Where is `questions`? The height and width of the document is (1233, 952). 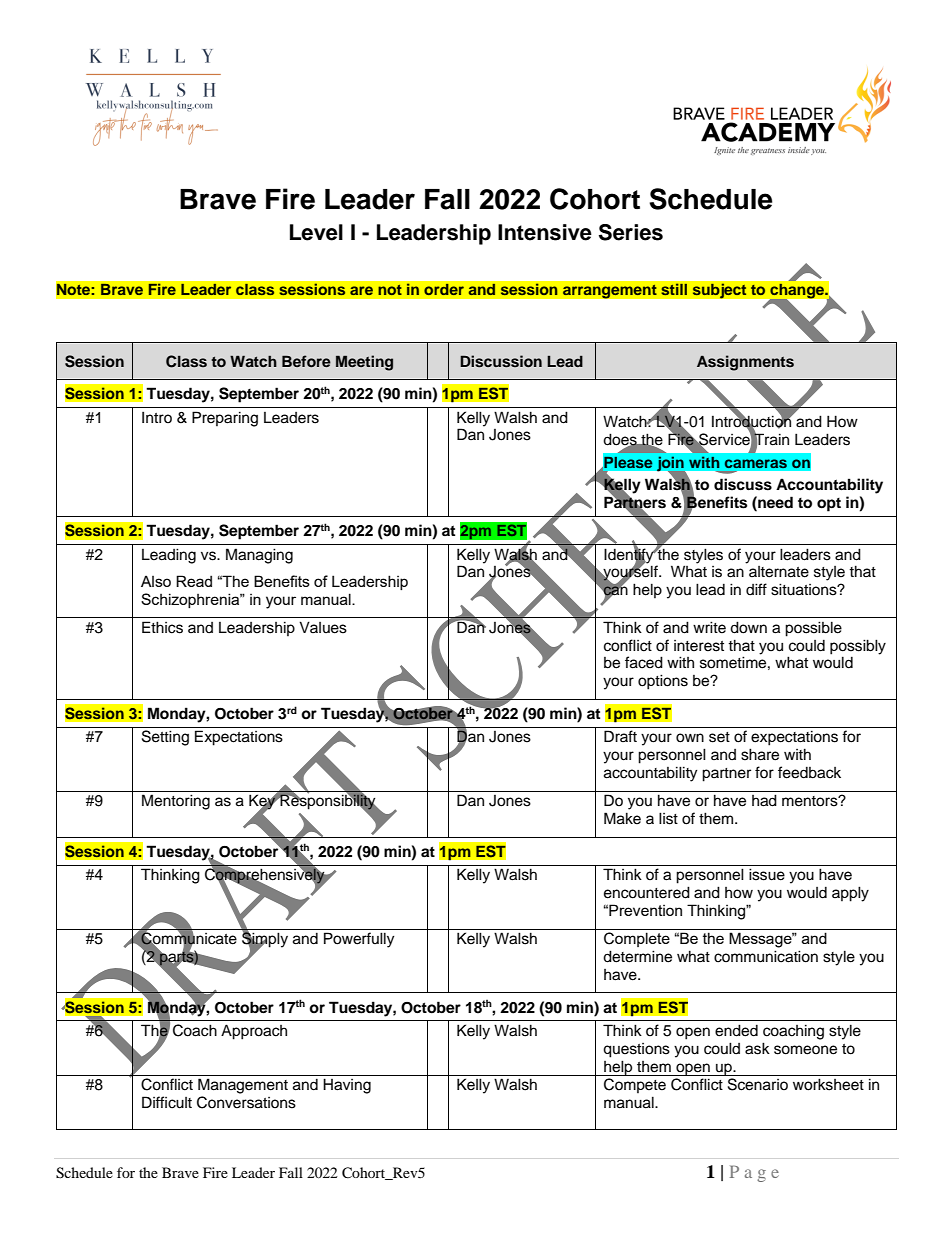
questions is located at coordinates (636, 1050).
